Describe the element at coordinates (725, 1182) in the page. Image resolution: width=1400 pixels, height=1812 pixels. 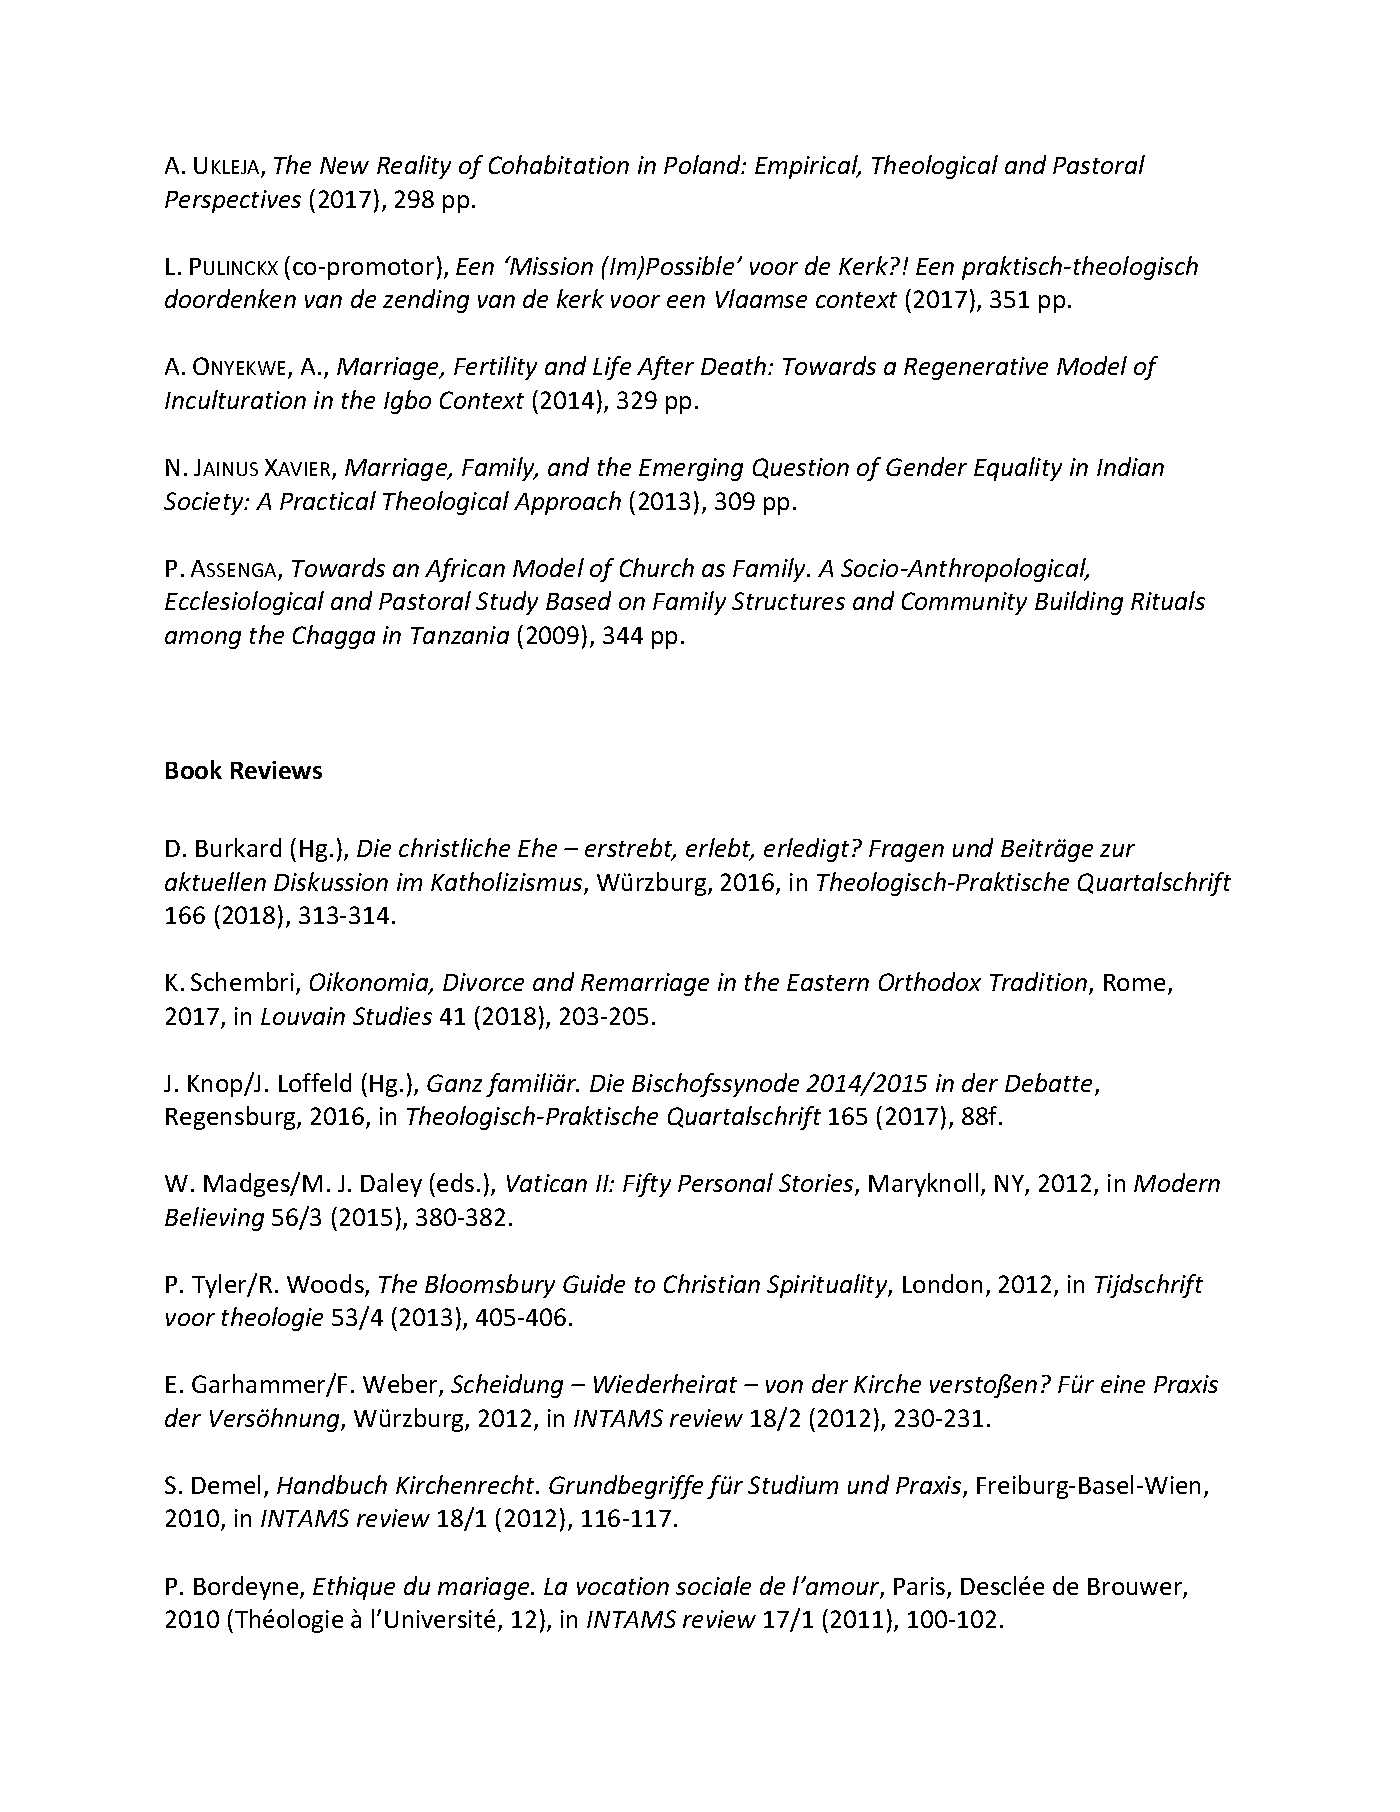
I see `Personal` at that location.
